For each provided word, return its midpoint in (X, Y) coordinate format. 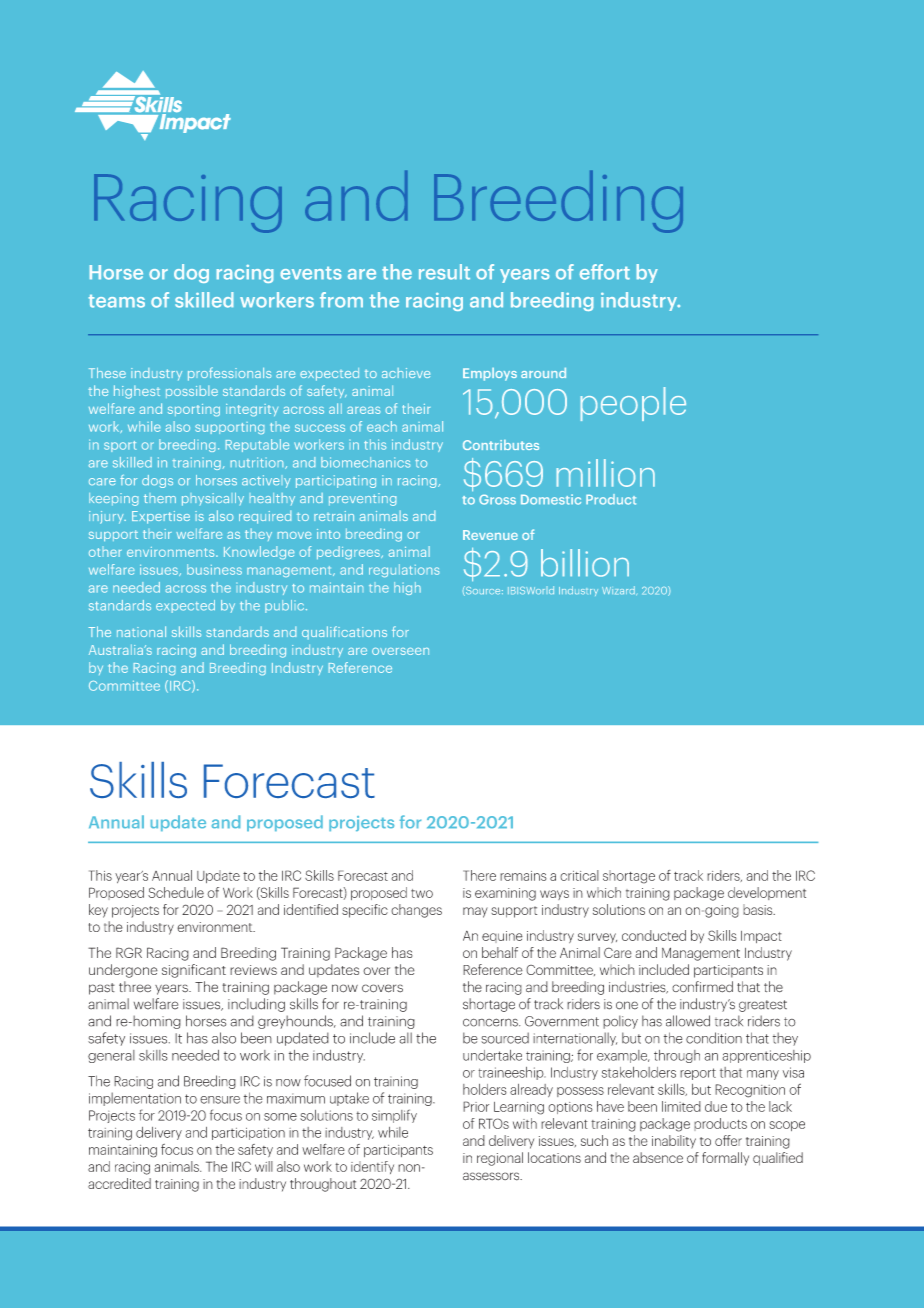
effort (605, 272)
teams (117, 301)
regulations (404, 570)
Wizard (619, 590)
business (214, 569)
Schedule (176, 892)
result (444, 272)
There (479, 875)
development (767, 893)
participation (248, 1134)
